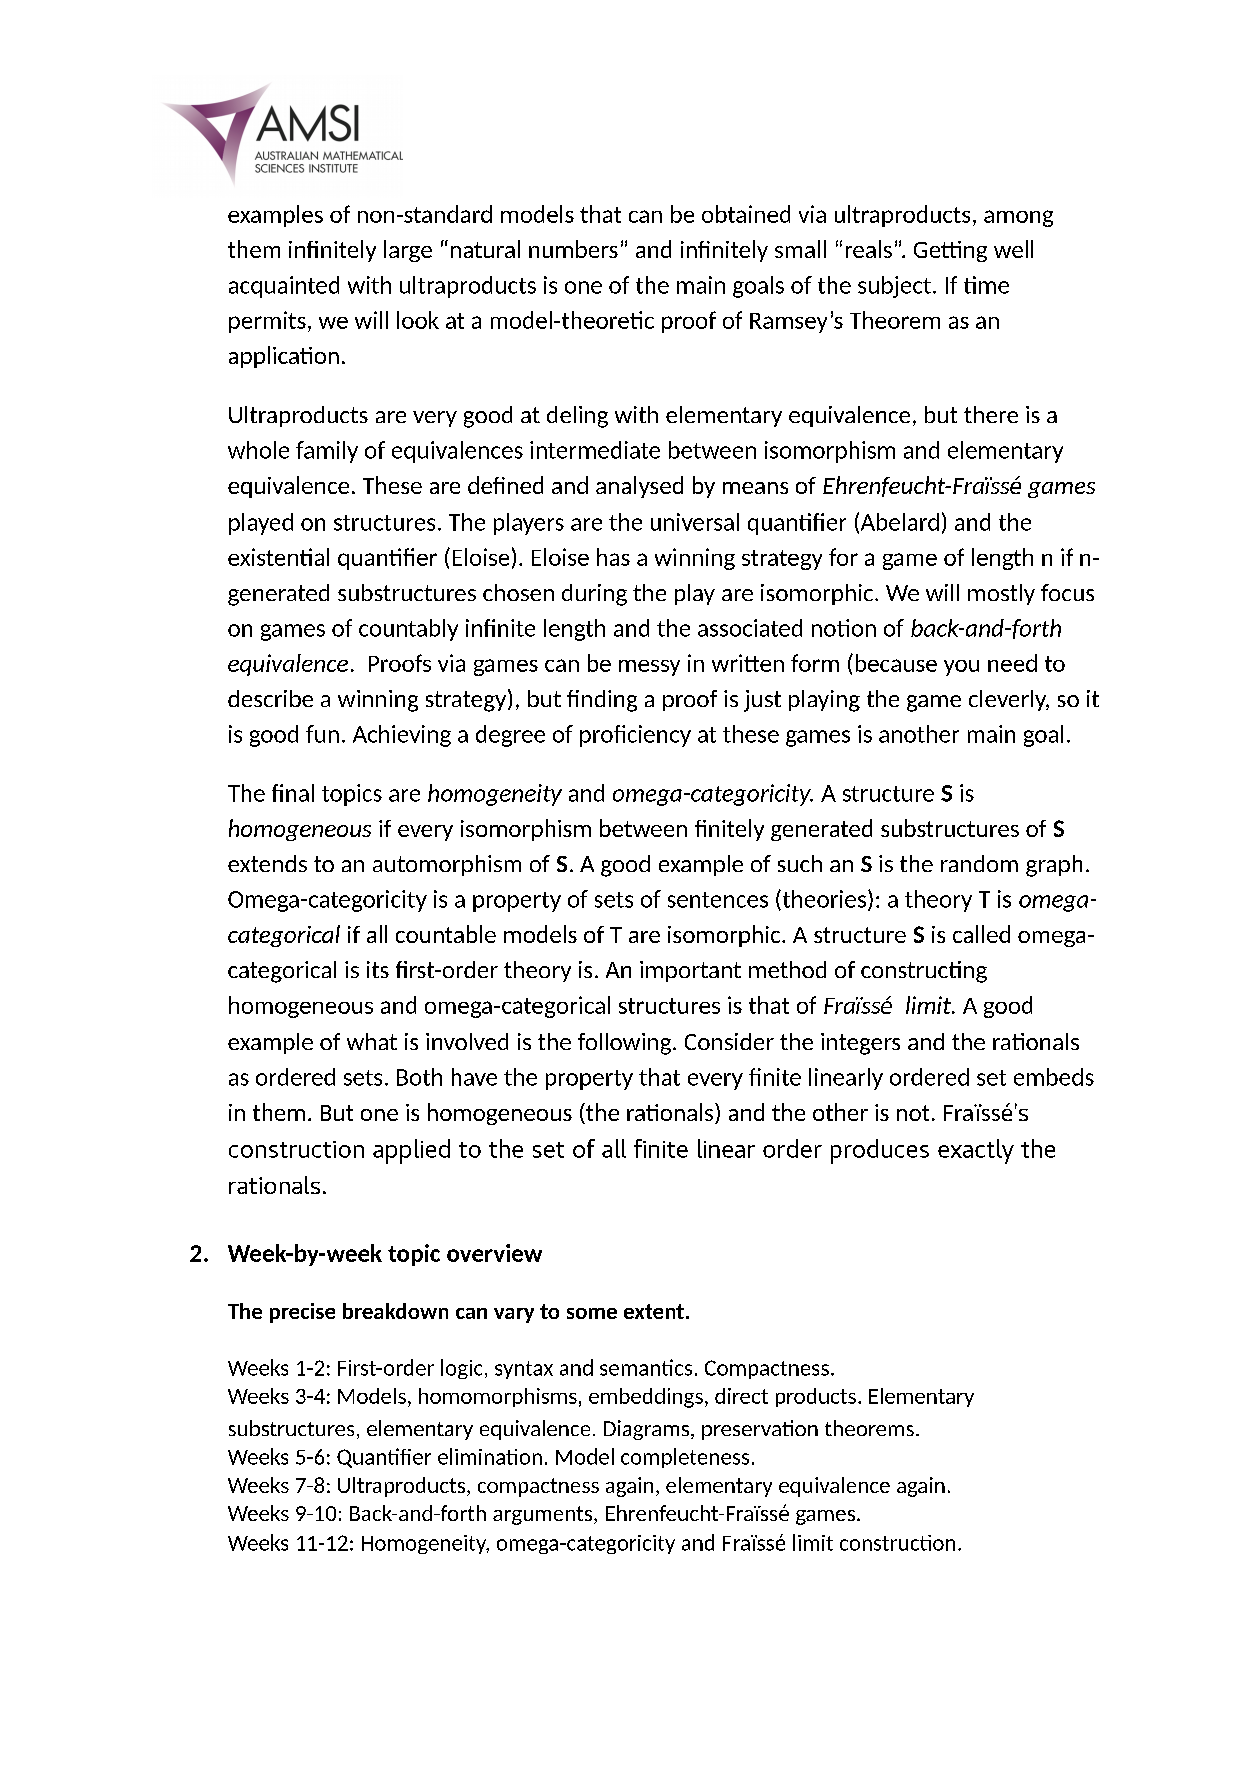 The height and width of the document is (1771, 1252). What do you see at coordinates (490, 1456) in the document?
I see `elimination` at bounding box center [490, 1456].
